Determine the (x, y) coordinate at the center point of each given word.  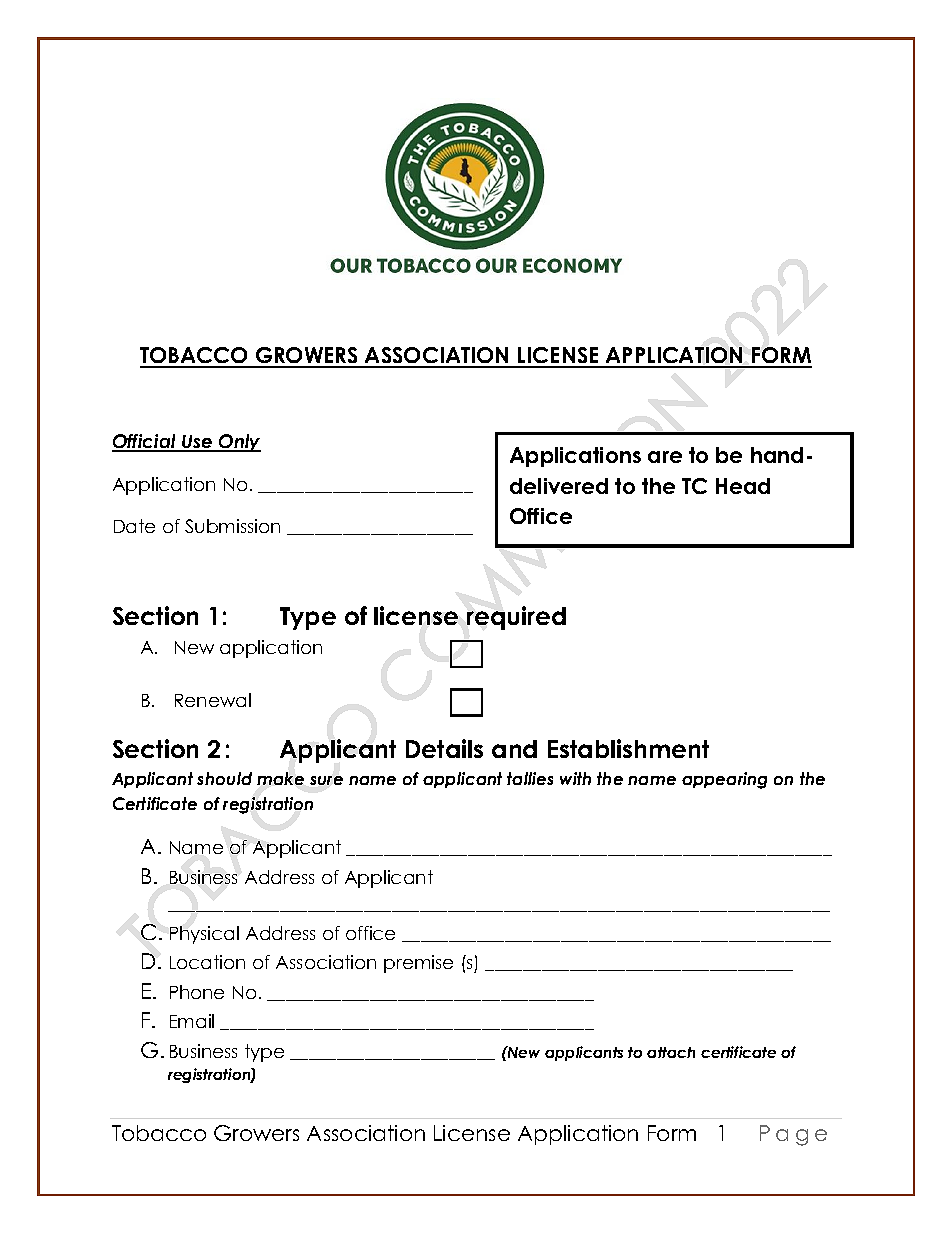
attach (671, 1052)
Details (444, 748)
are (665, 457)
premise (418, 964)
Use (197, 443)
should (224, 778)
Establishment (628, 748)
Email (192, 1021)
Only (239, 443)
